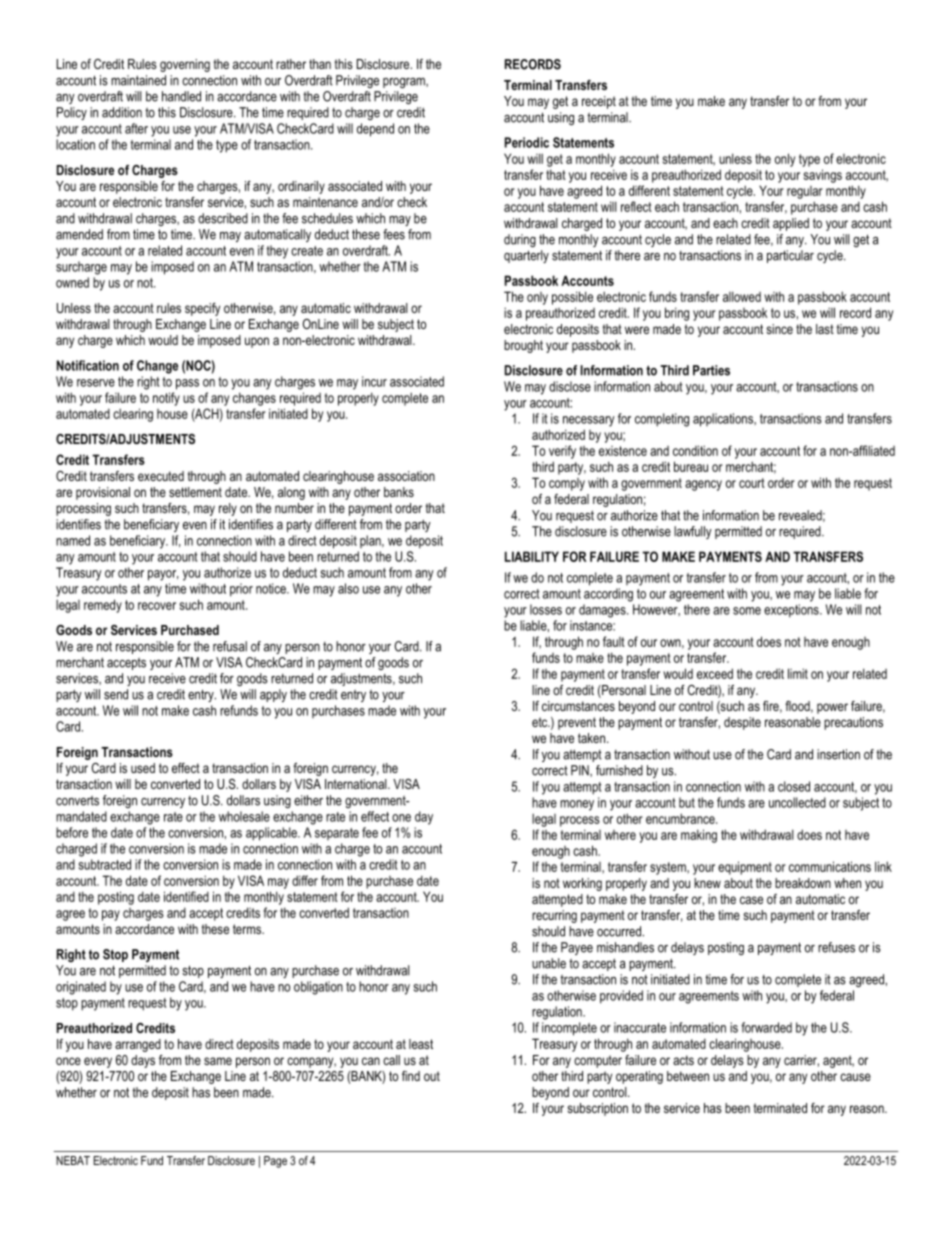 Image resolution: width=952 pixels, height=1233 pixels. Describe the element at coordinates (411, 1076) in the screenshot. I see `find` at that location.
